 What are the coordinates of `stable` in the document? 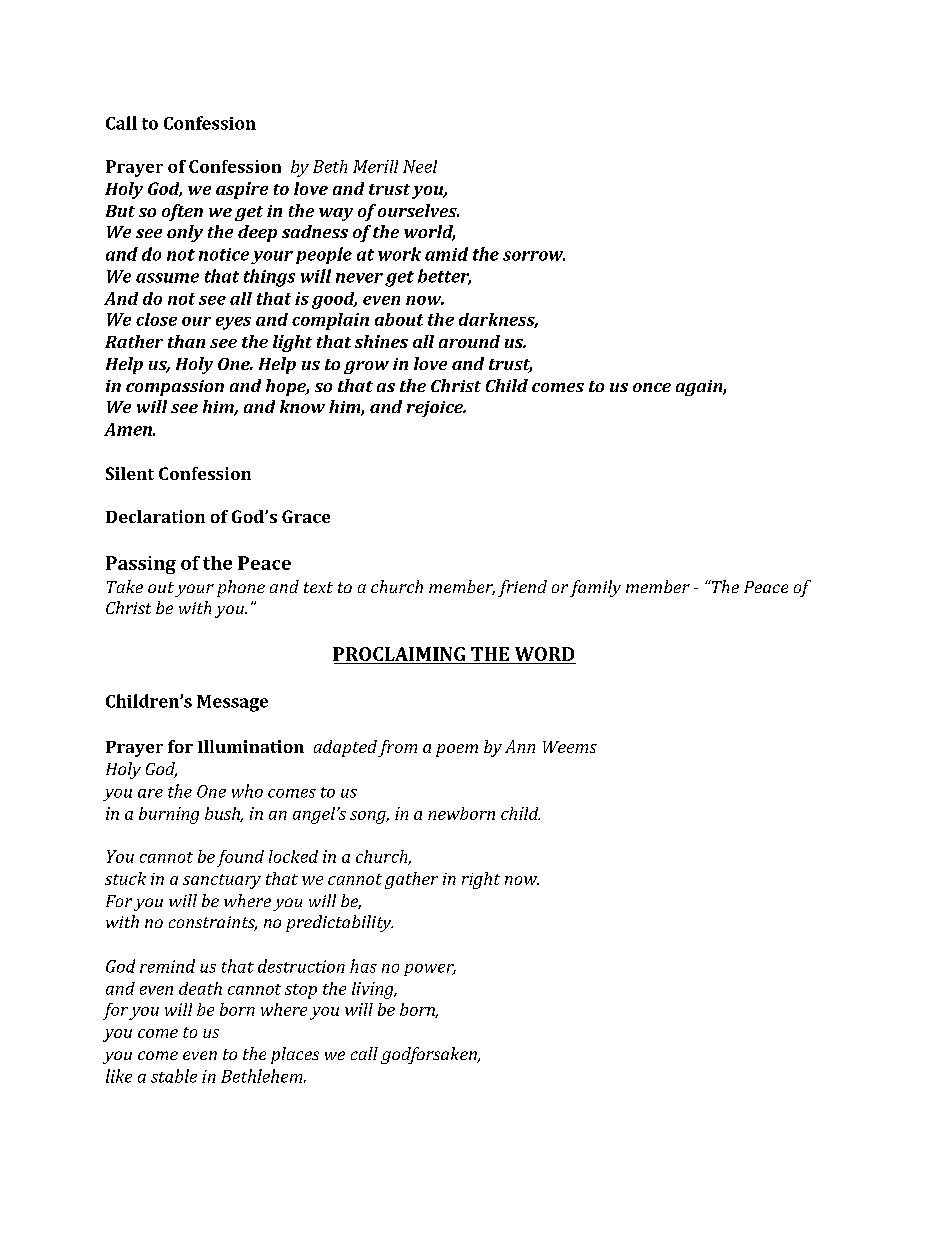 It's located at (174, 1076).
